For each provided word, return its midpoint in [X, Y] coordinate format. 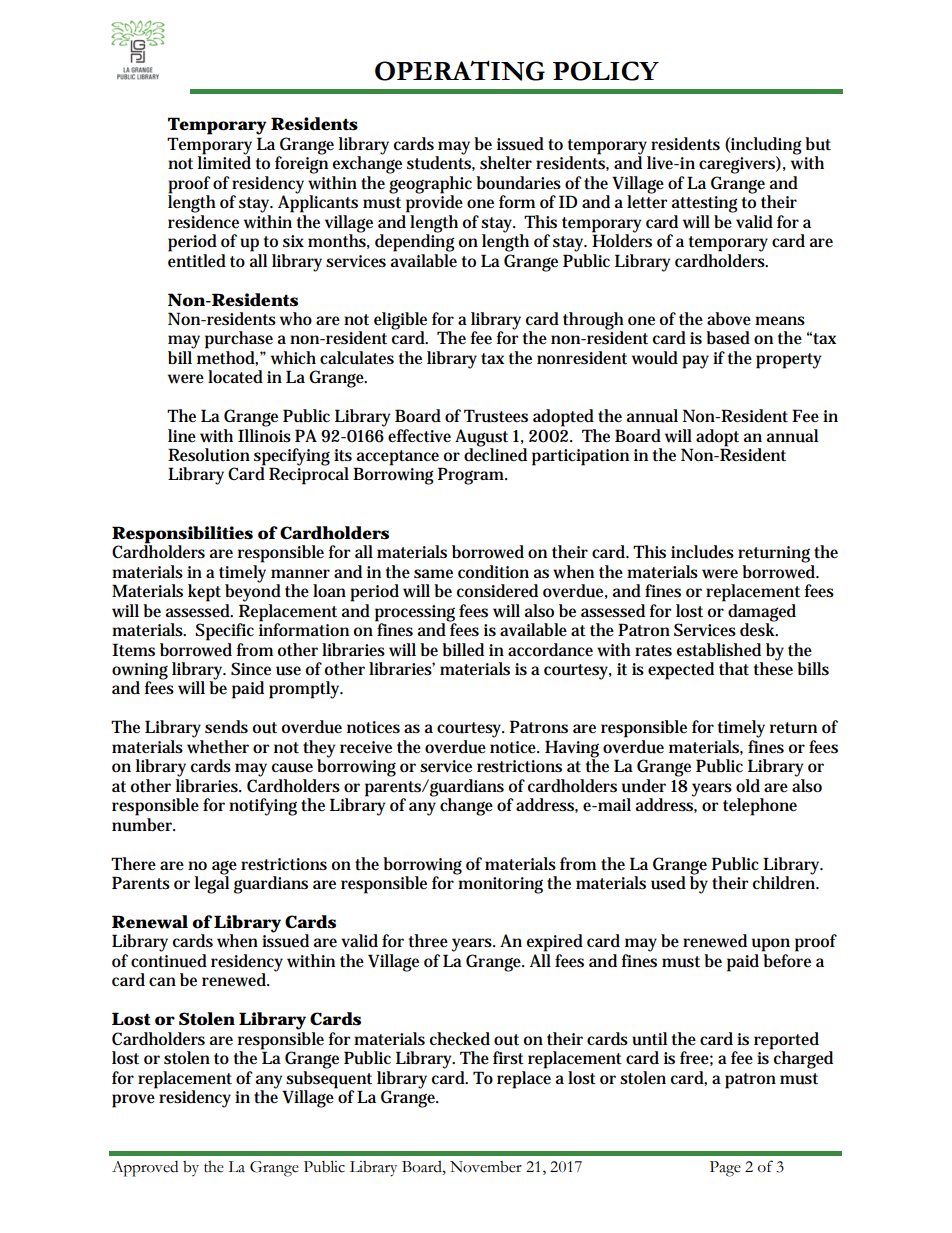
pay [695, 362]
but [818, 144]
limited [224, 162]
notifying [263, 807]
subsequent [329, 1078]
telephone [760, 807]
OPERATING [460, 70]
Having [572, 750]
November [486, 1167]
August [481, 438]
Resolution [209, 455]
